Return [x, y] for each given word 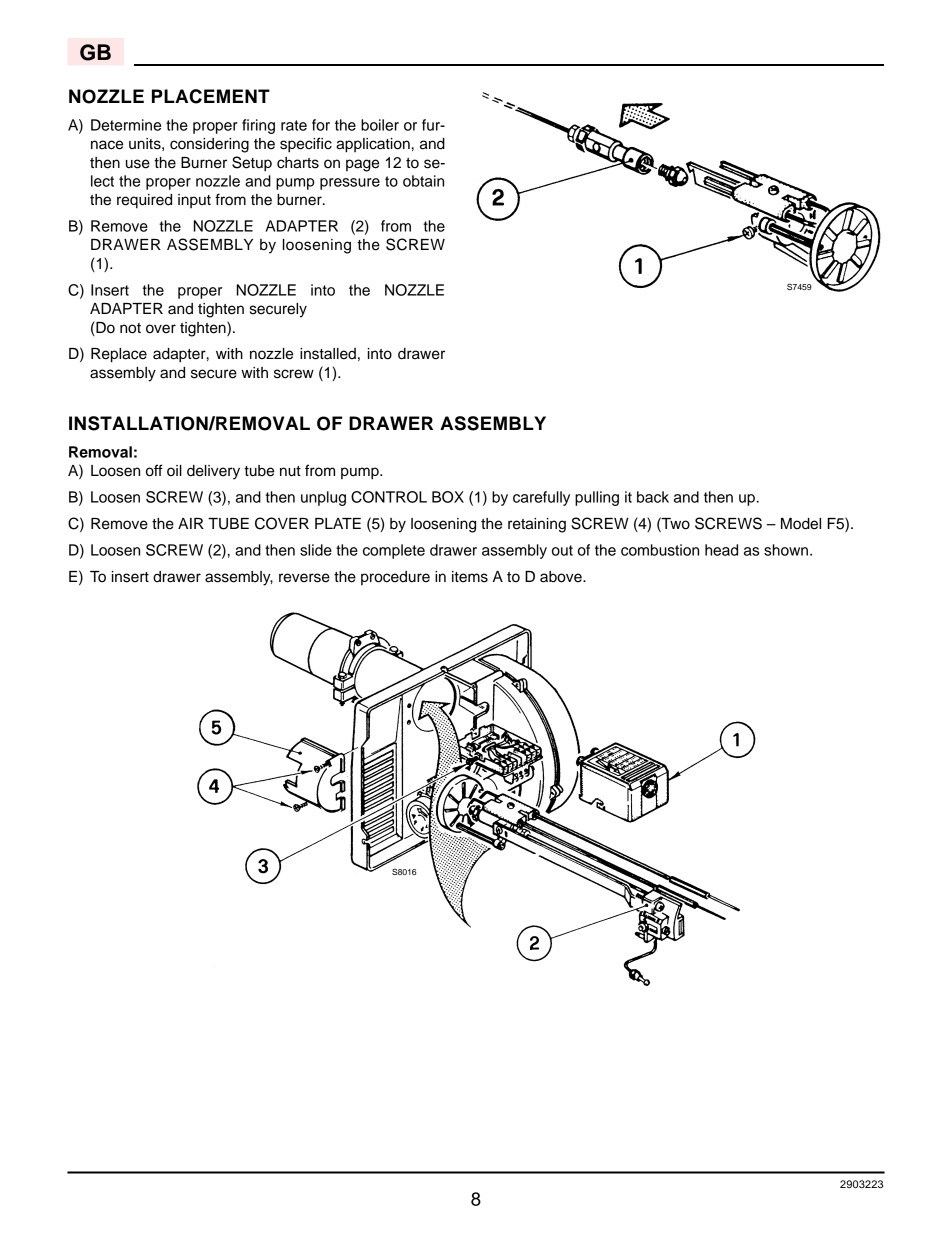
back [653, 497]
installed [328, 354]
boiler [380, 125]
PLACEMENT [211, 96]
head [721, 550]
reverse [304, 578]
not [130, 328]
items [470, 577]
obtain [423, 181]
